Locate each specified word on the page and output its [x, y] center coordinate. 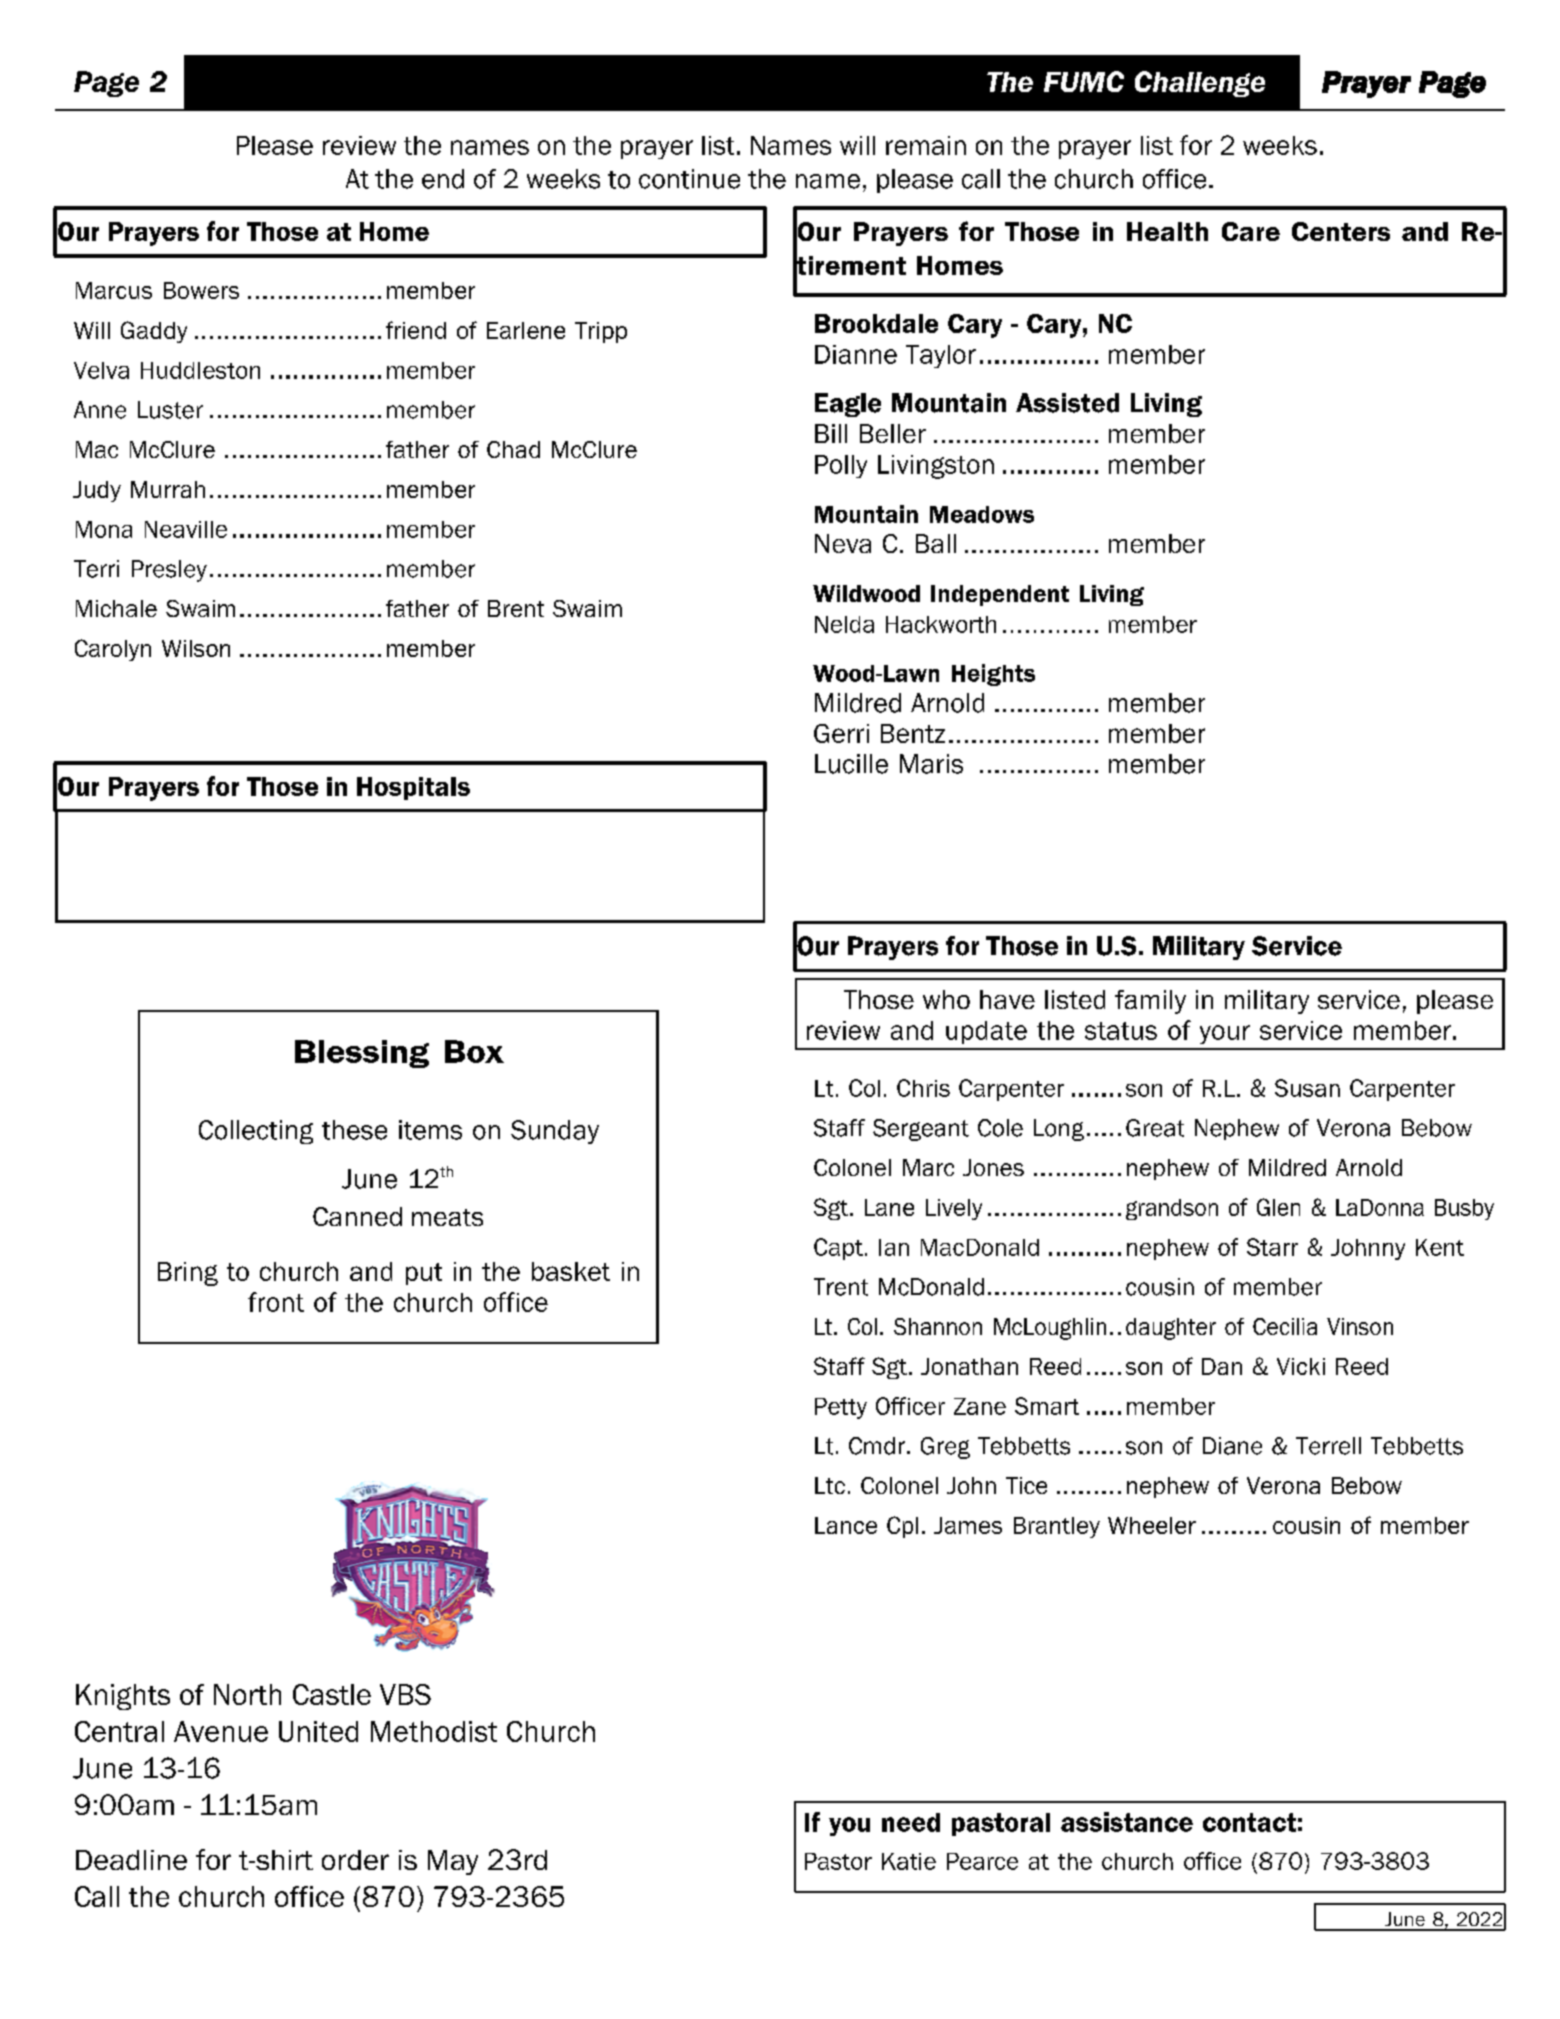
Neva [843, 543]
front [276, 1302]
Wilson [196, 648]
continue [689, 179]
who [946, 999]
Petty [841, 1408]
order [355, 1860]
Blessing [362, 1054]
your [1225, 1034]
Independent [1000, 595]
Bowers [201, 290]
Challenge [1200, 84]
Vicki [1301, 1366]
